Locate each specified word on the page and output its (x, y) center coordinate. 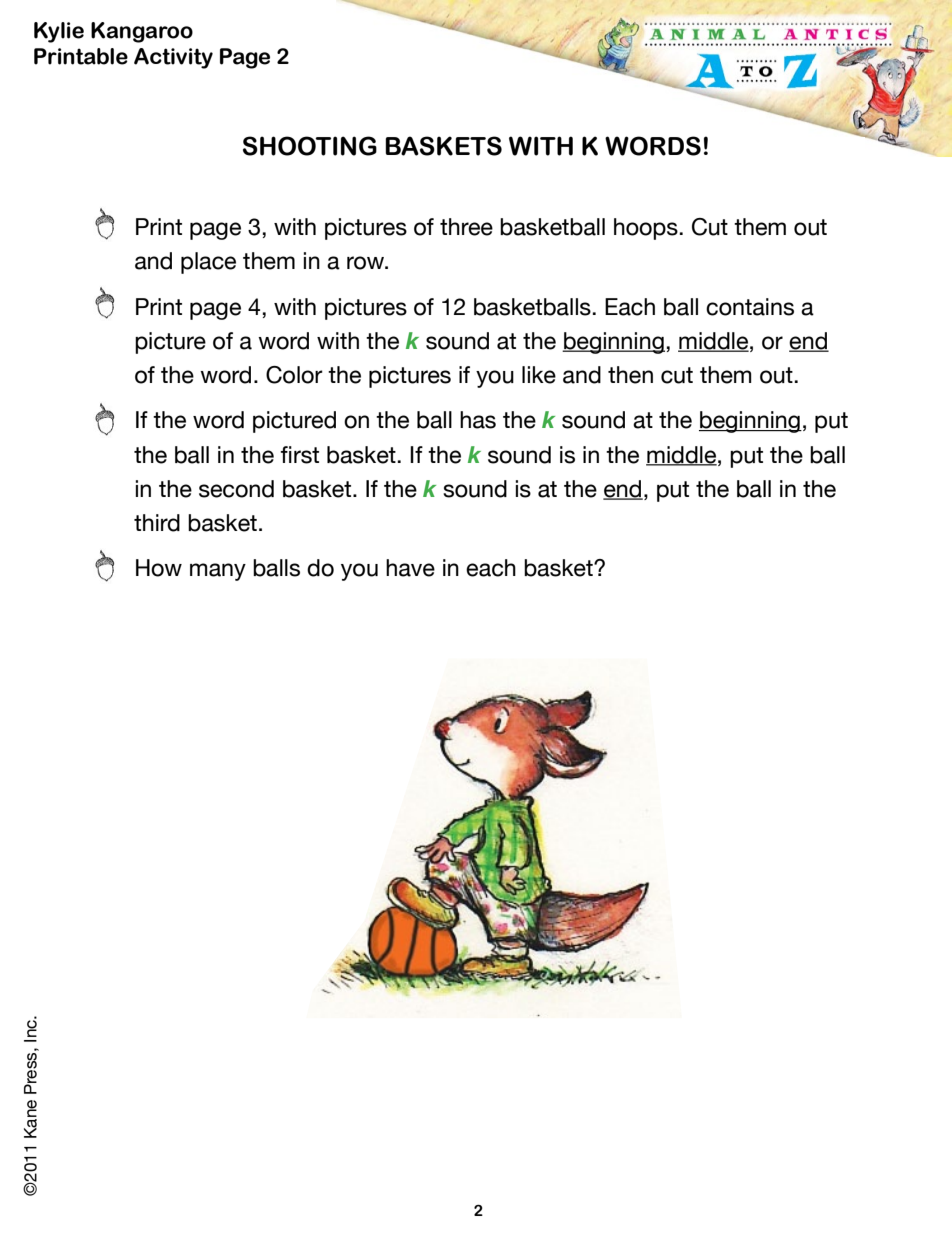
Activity (173, 58)
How (159, 568)
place (208, 263)
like (539, 375)
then (630, 375)
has (478, 420)
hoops (646, 229)
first (300, 455)
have (410, 568)
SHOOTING (310, 146)
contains (750, 307)
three (466, 227)
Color (294, 375)
